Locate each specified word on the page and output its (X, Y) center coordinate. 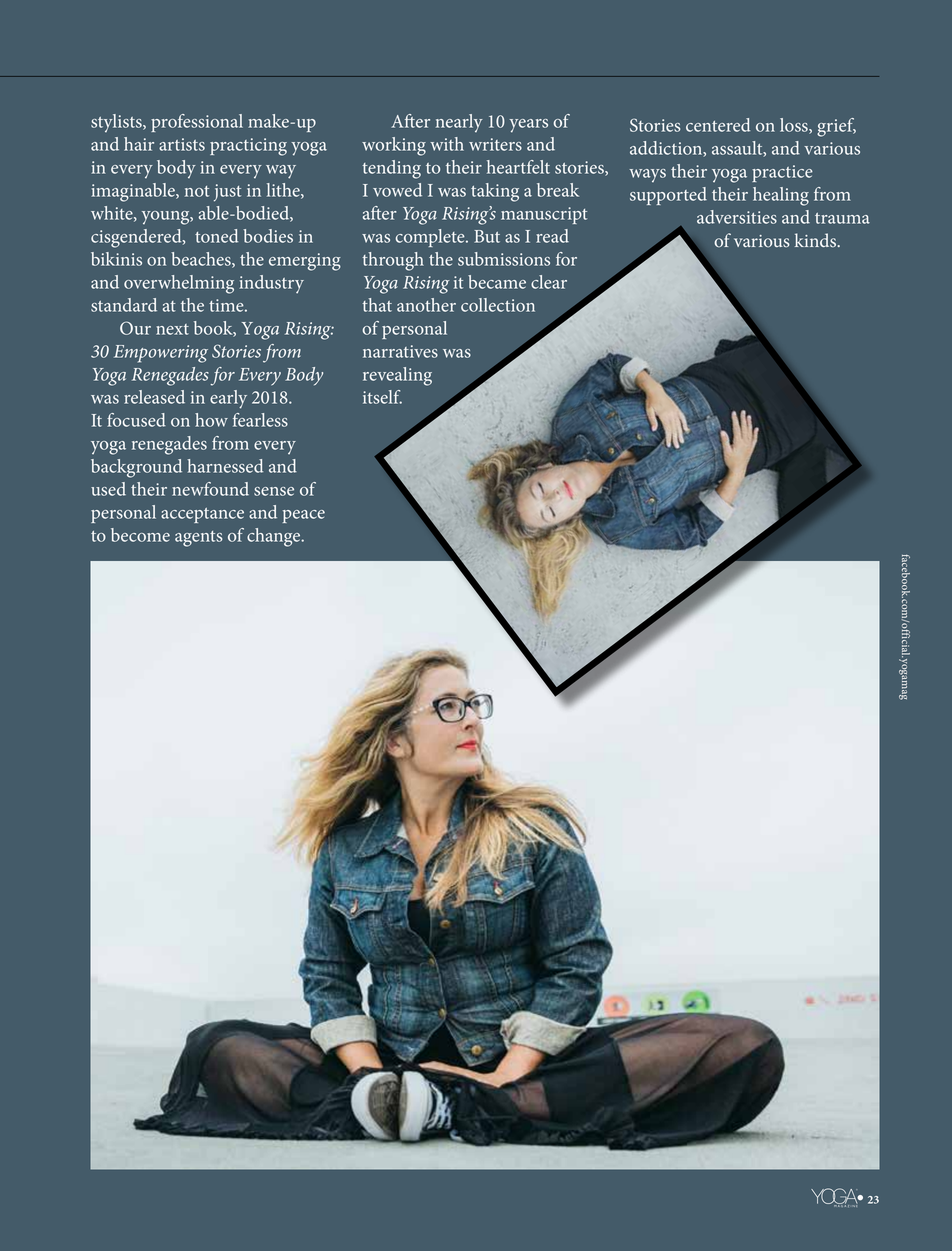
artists (182, 144)
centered (718, 125)
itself (382, 397)
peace (304, 516)
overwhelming (179, 284)
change (275, 537)
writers (495, 144)
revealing (397, 376)
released (154, 397)
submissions (504, 259)
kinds (816, 240)
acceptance (202, 515)
